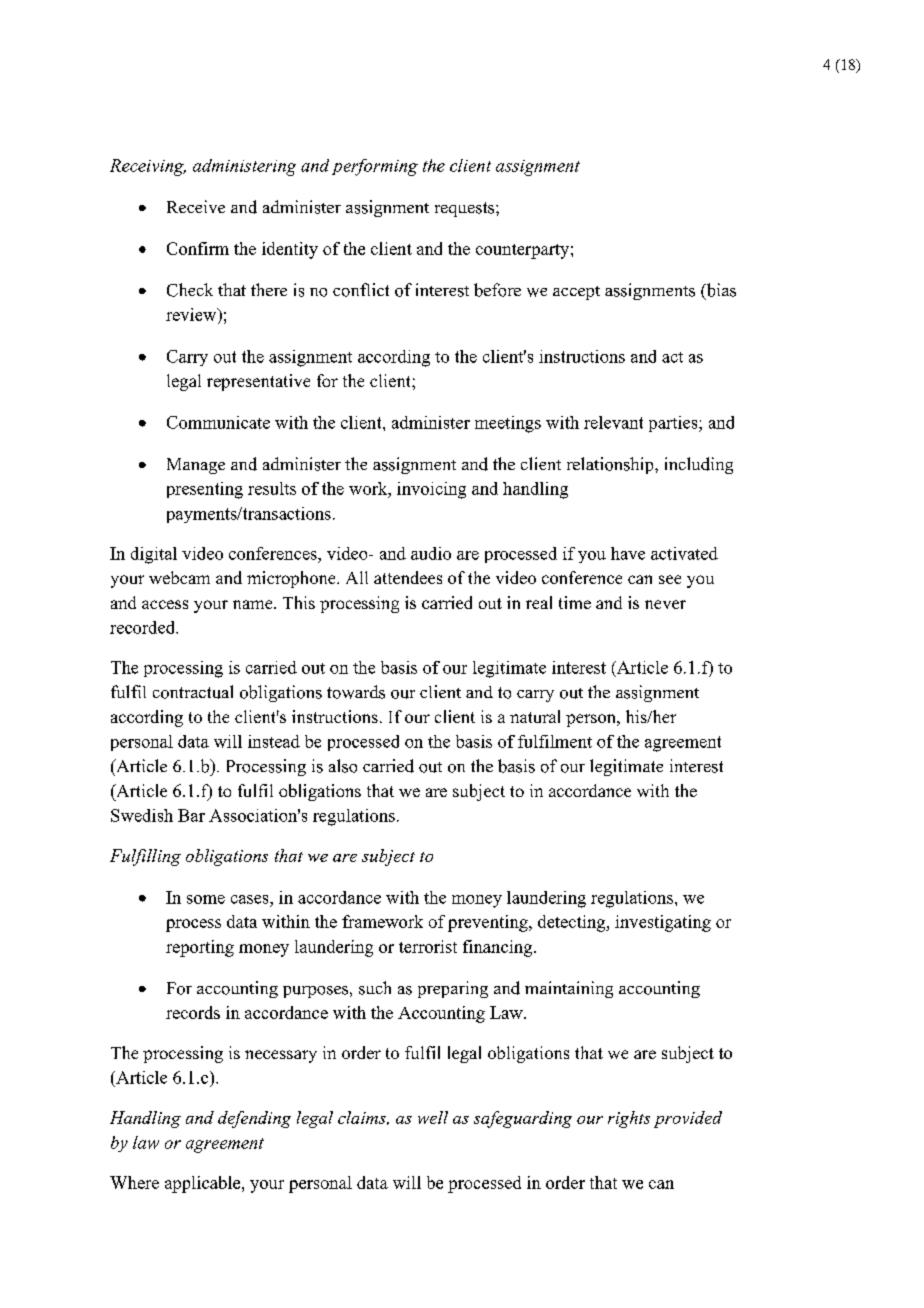 The height and width of the screenshot is (1308, 924). Describe the element at coordinates (343, 766) in the screenshot. I see `also` at that location.
